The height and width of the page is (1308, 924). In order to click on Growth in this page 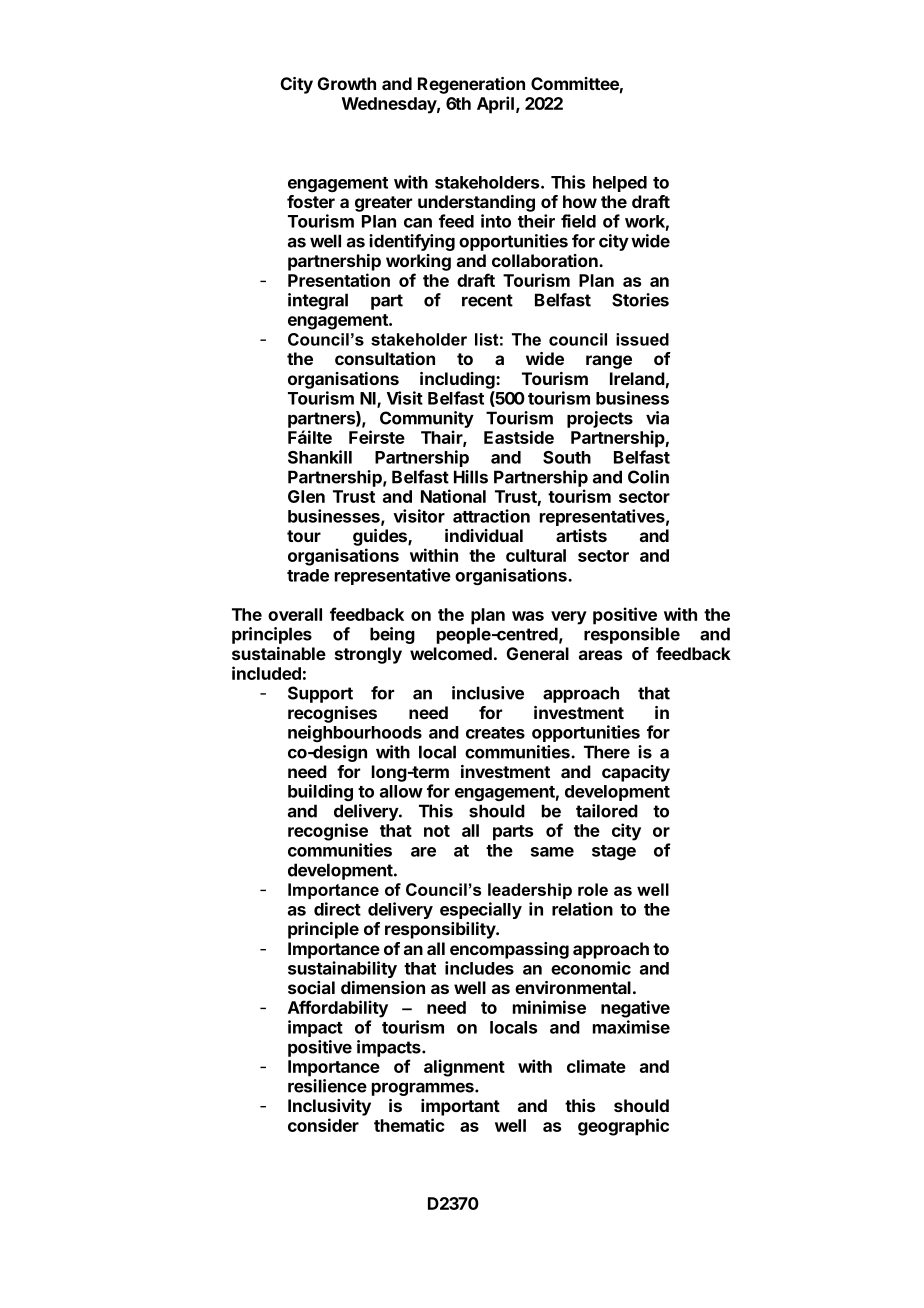, I will do `click(347, 83)`.
